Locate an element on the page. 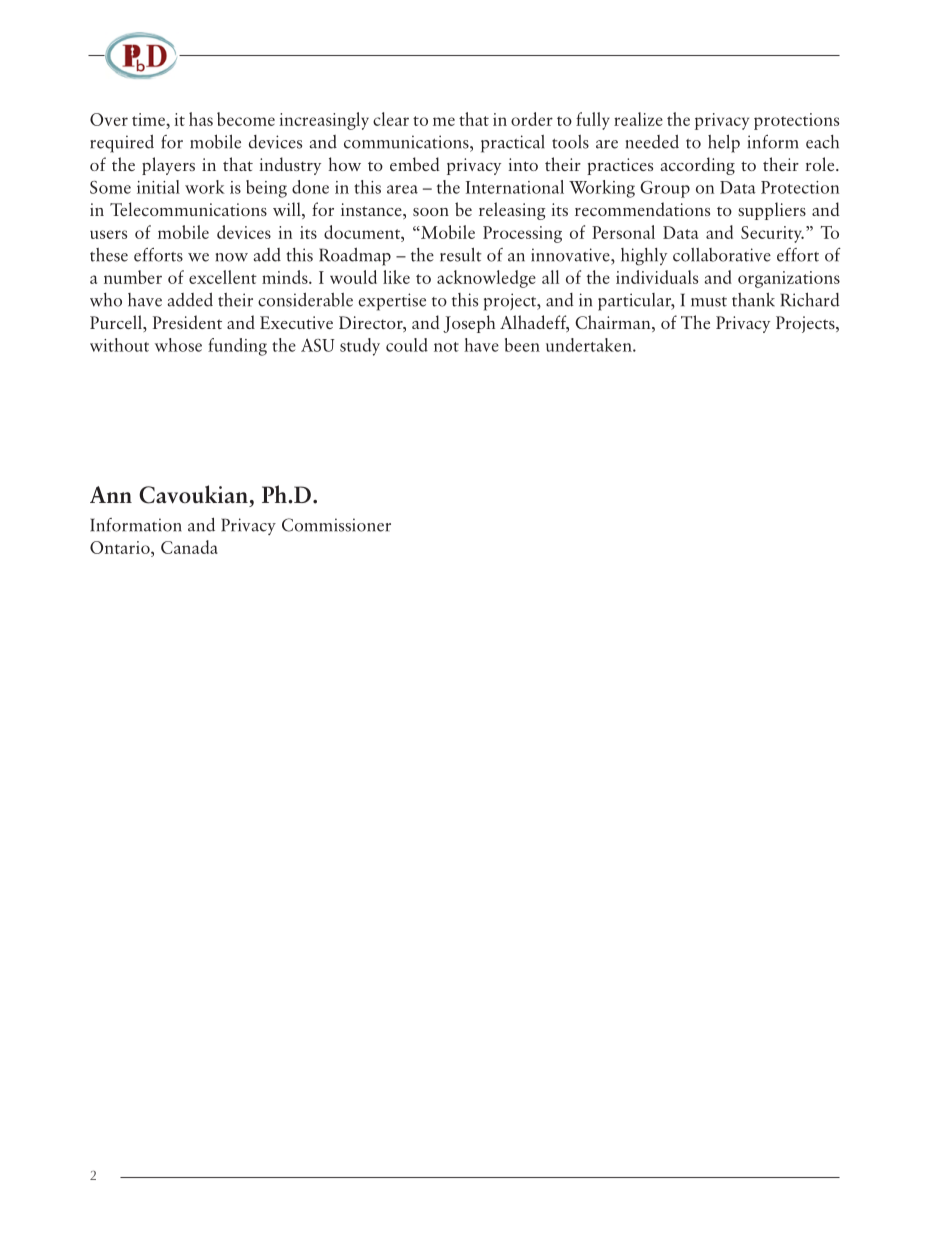  users is located at coordinates (108, 234).
